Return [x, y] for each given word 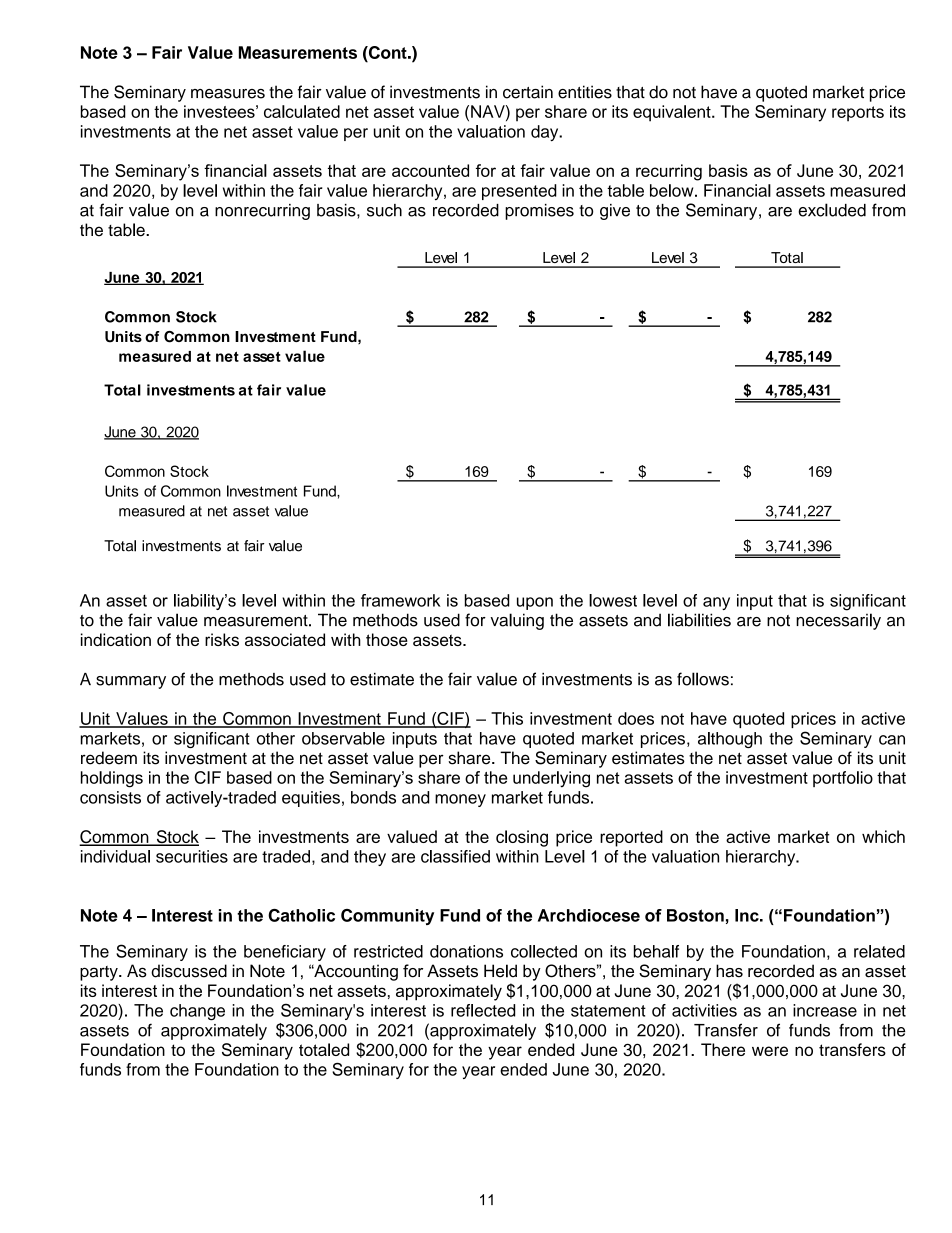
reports [858, 114]
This [507, 718]
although [730, 740]
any [716, 603]
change [197, 1012]
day [546, 133]
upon [535, 603]
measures [228, 94]
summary [131, 682]
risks [222, 639]
